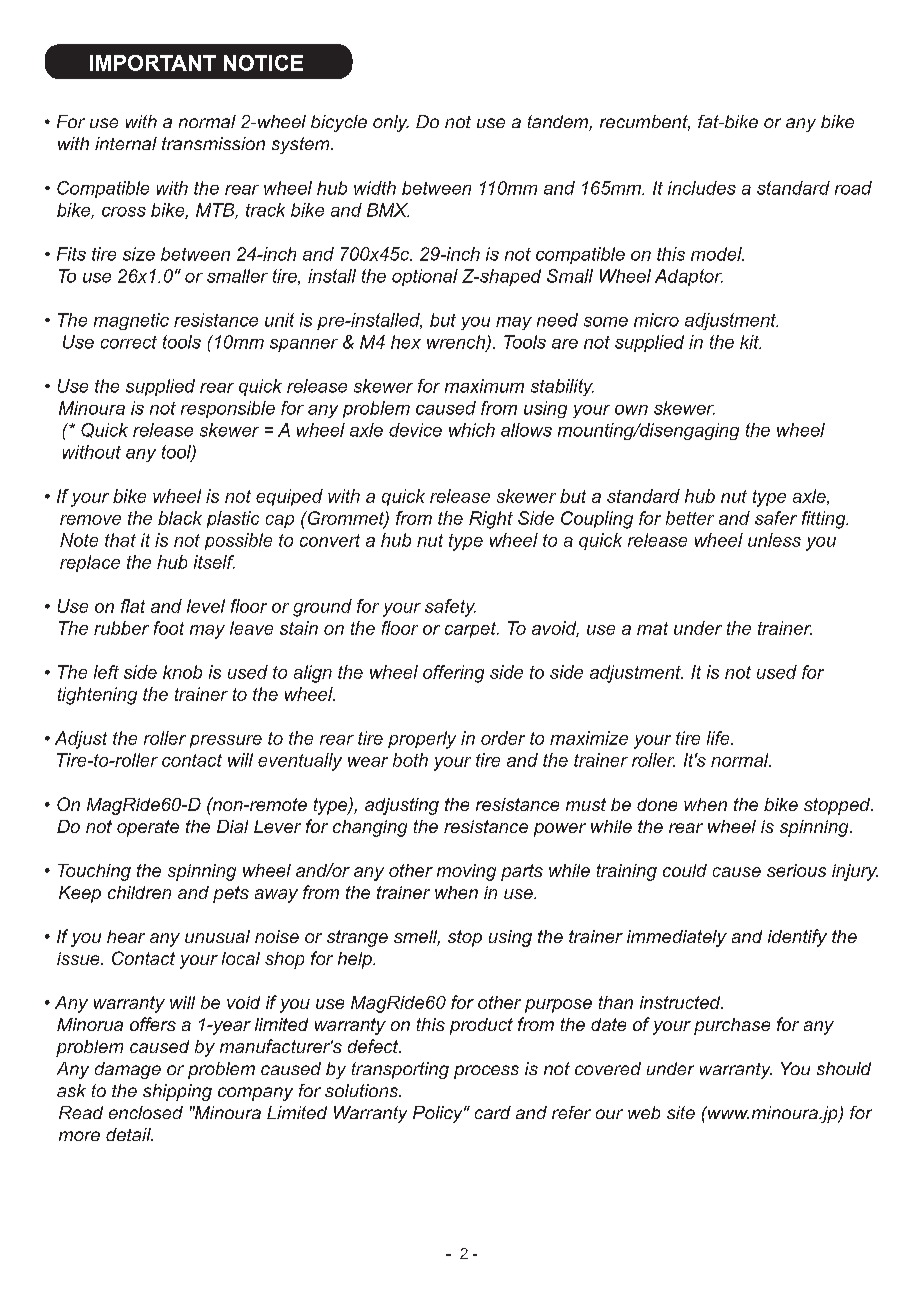 The image size is (924, 1308). What do you see at coordinates (177, 1092) in the document?
I see `shipping` at bounding box center [177, 1092].
